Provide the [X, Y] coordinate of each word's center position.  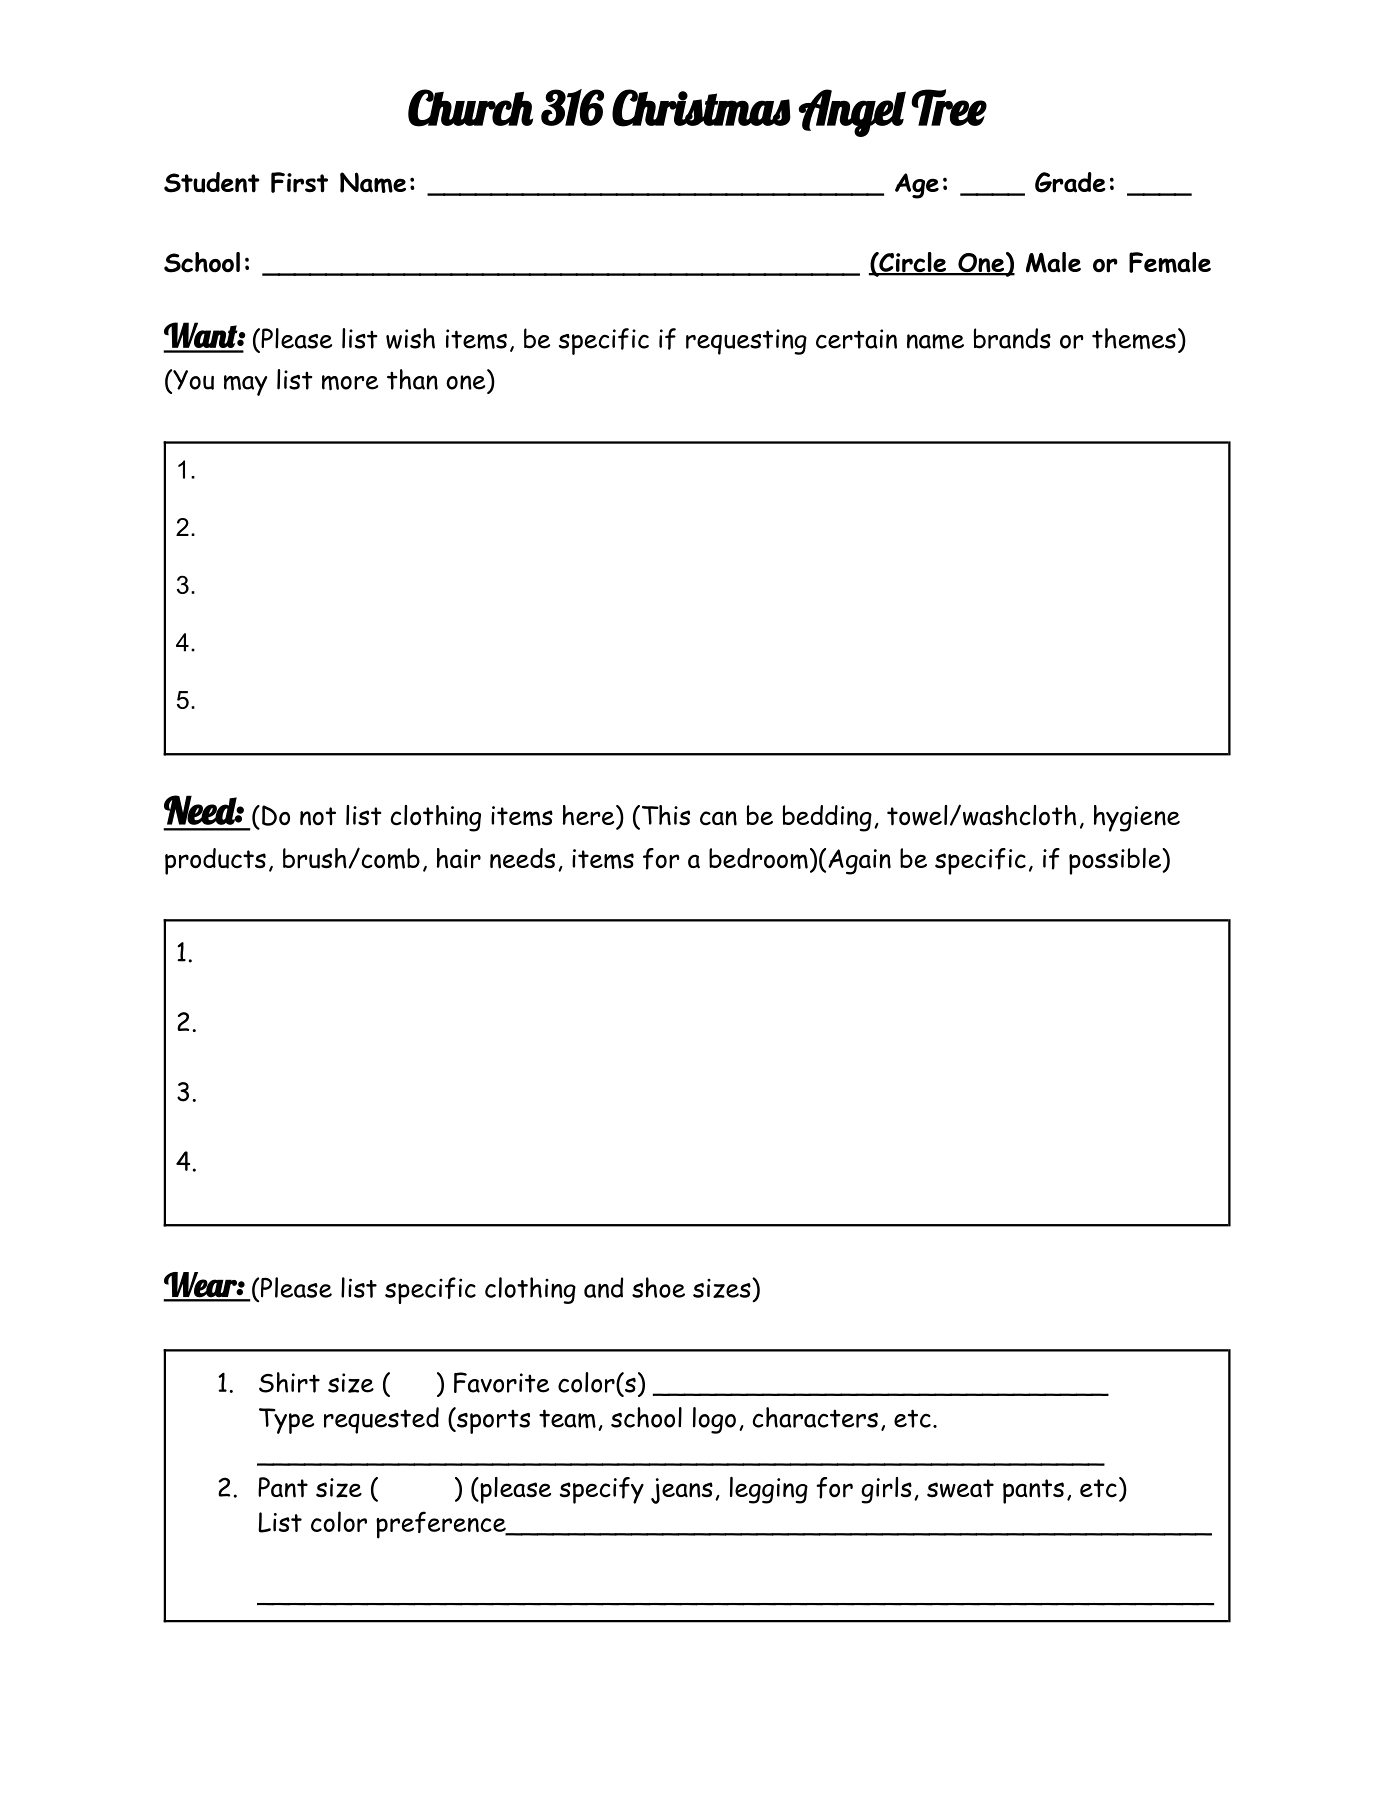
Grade [1070, 182]
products [215, 861]
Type [286, 1421]
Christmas [701, 108]
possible [1116, 861]
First [299, 182]
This [666, 815]
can [718, 818]
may [245, 385]
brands [1012, 338]
